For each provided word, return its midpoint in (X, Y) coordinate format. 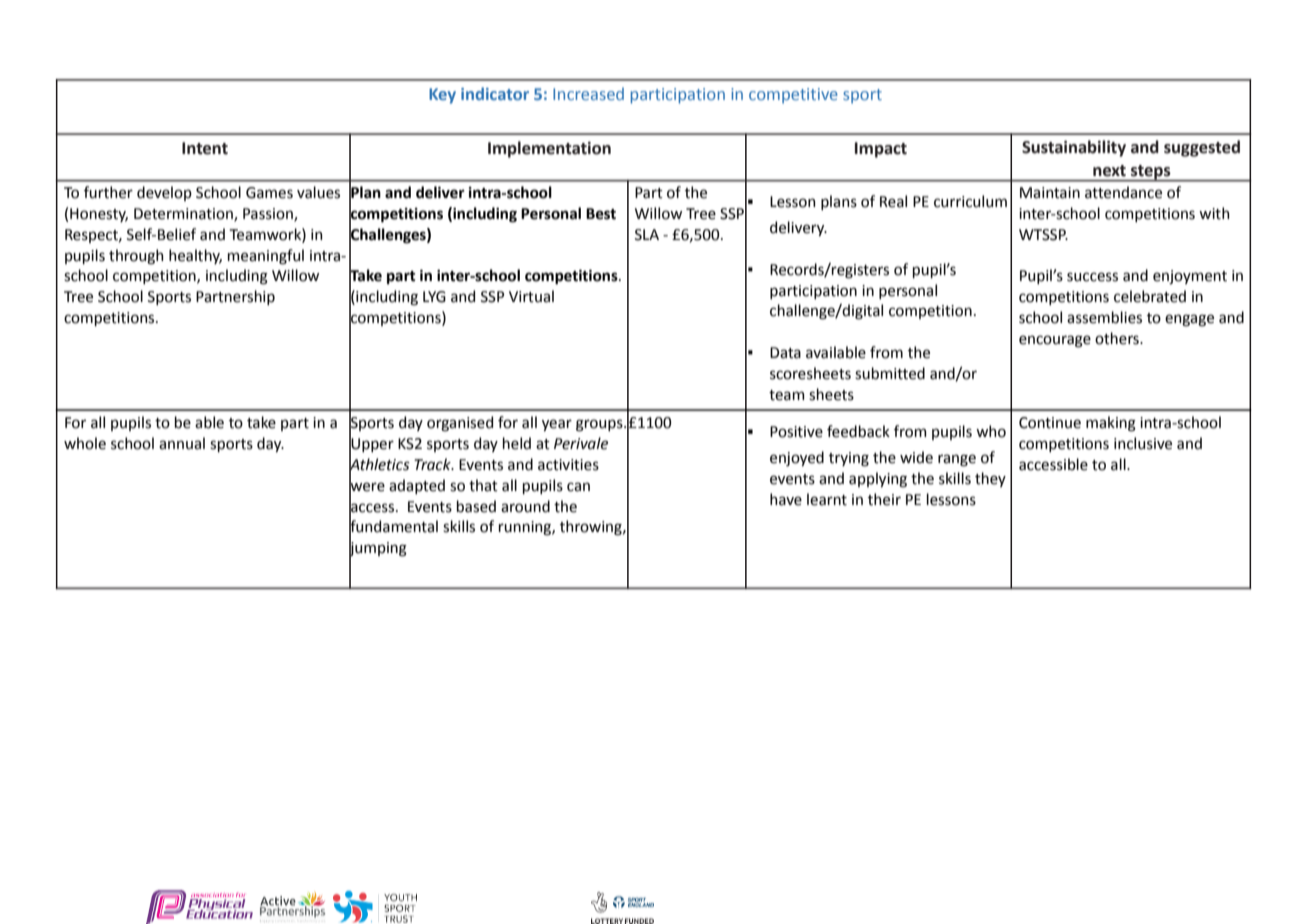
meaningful (266, 257)
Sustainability (1074, 148)
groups (600, 425)
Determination (184, 215)
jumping (378, 549)
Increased (588, 93)
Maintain (1050, 193)
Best (601, 214)
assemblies (1104, 317)
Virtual (531, 296)
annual (182, 443)
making (1111, 424)
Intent (205, 148)
